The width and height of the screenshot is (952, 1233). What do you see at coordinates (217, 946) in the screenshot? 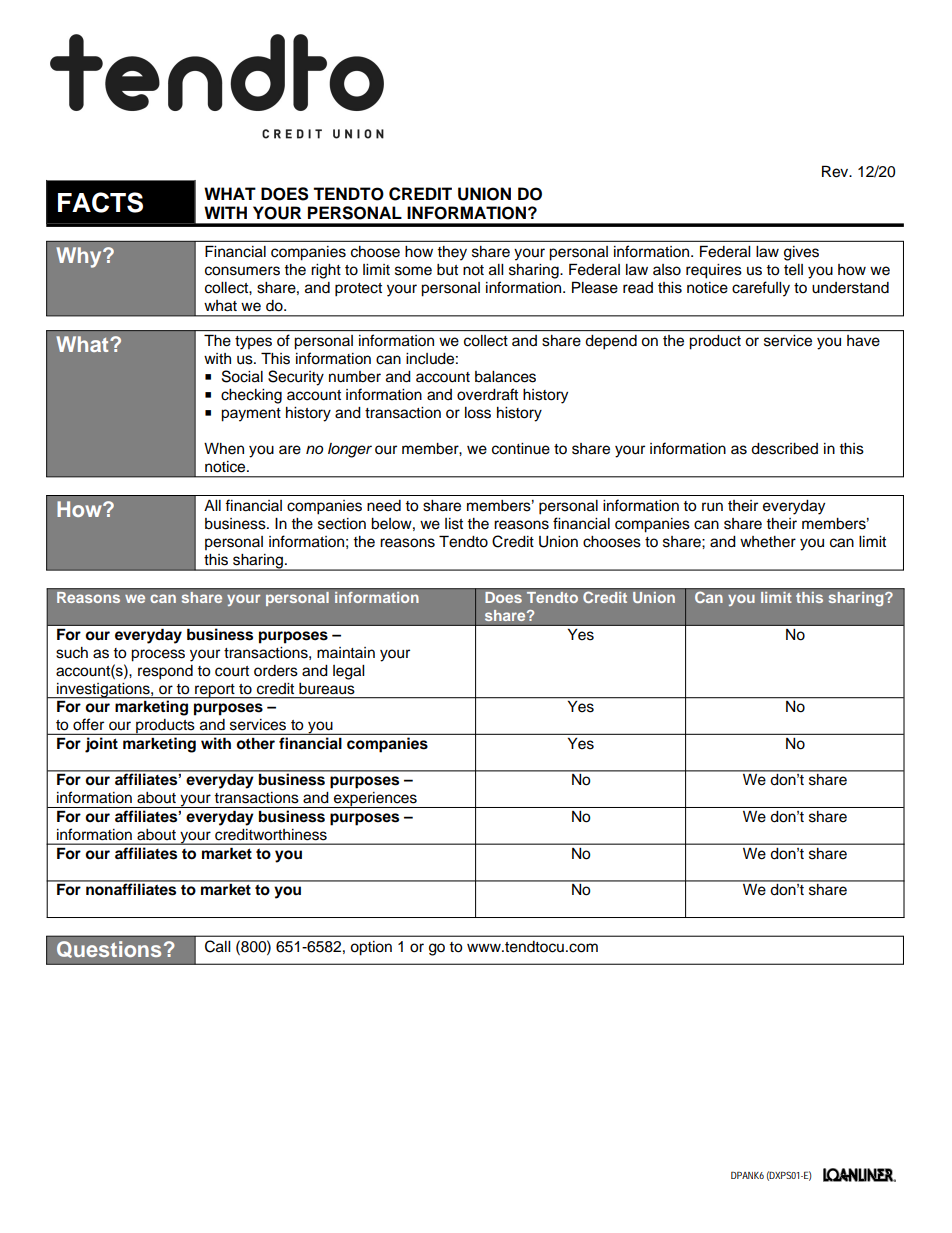
I see `Call` at bounding box center [217, 946].
